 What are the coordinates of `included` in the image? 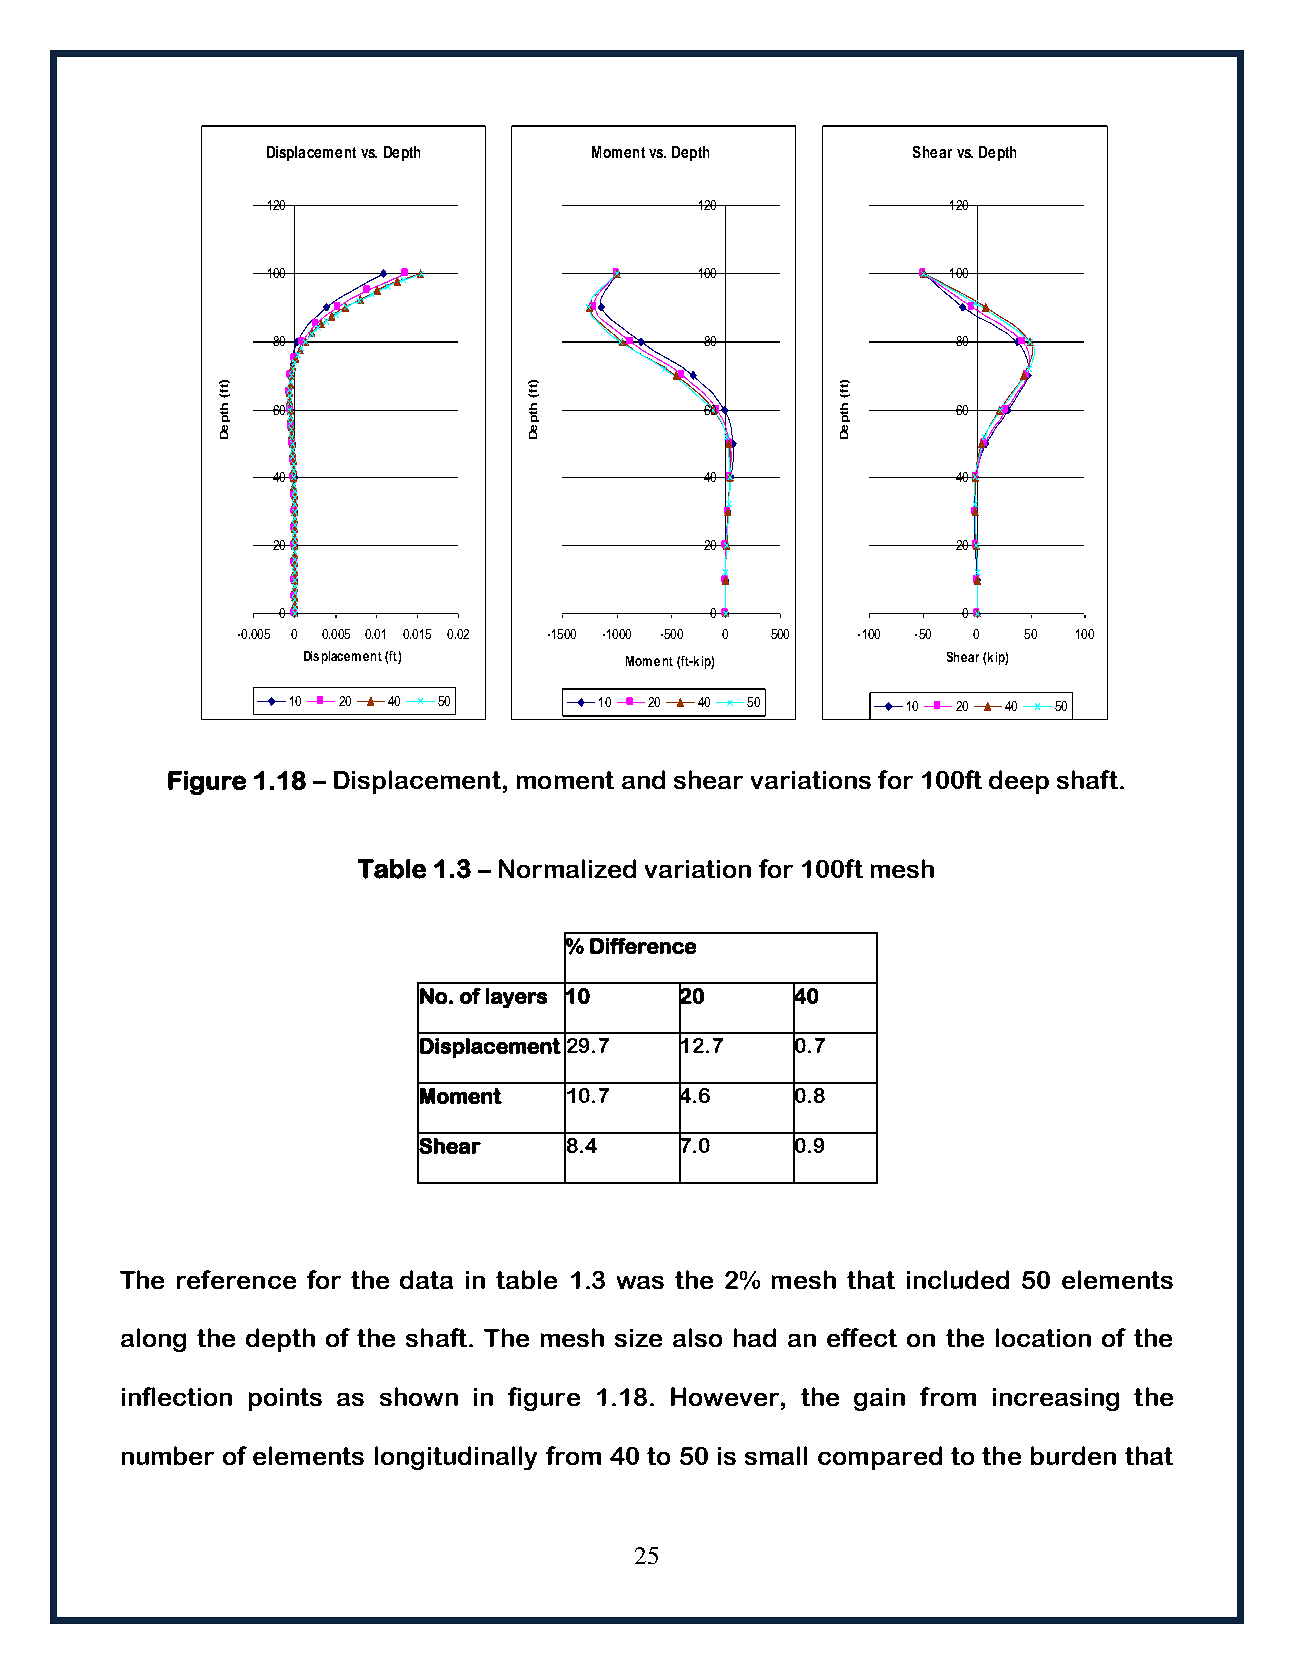 It's located at (958, 1279).
